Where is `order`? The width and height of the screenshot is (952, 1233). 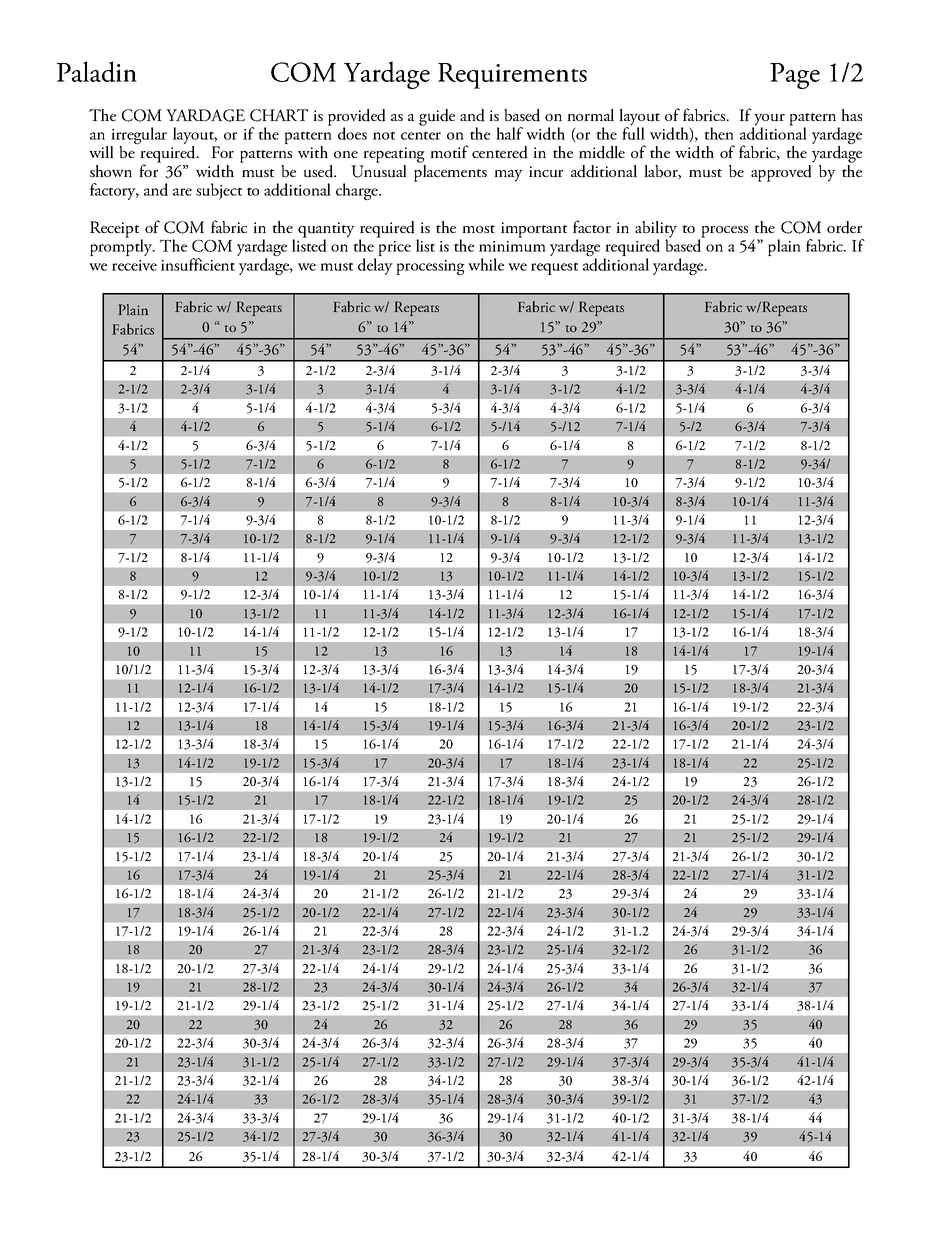
order is located at coordinates (844, 227).
